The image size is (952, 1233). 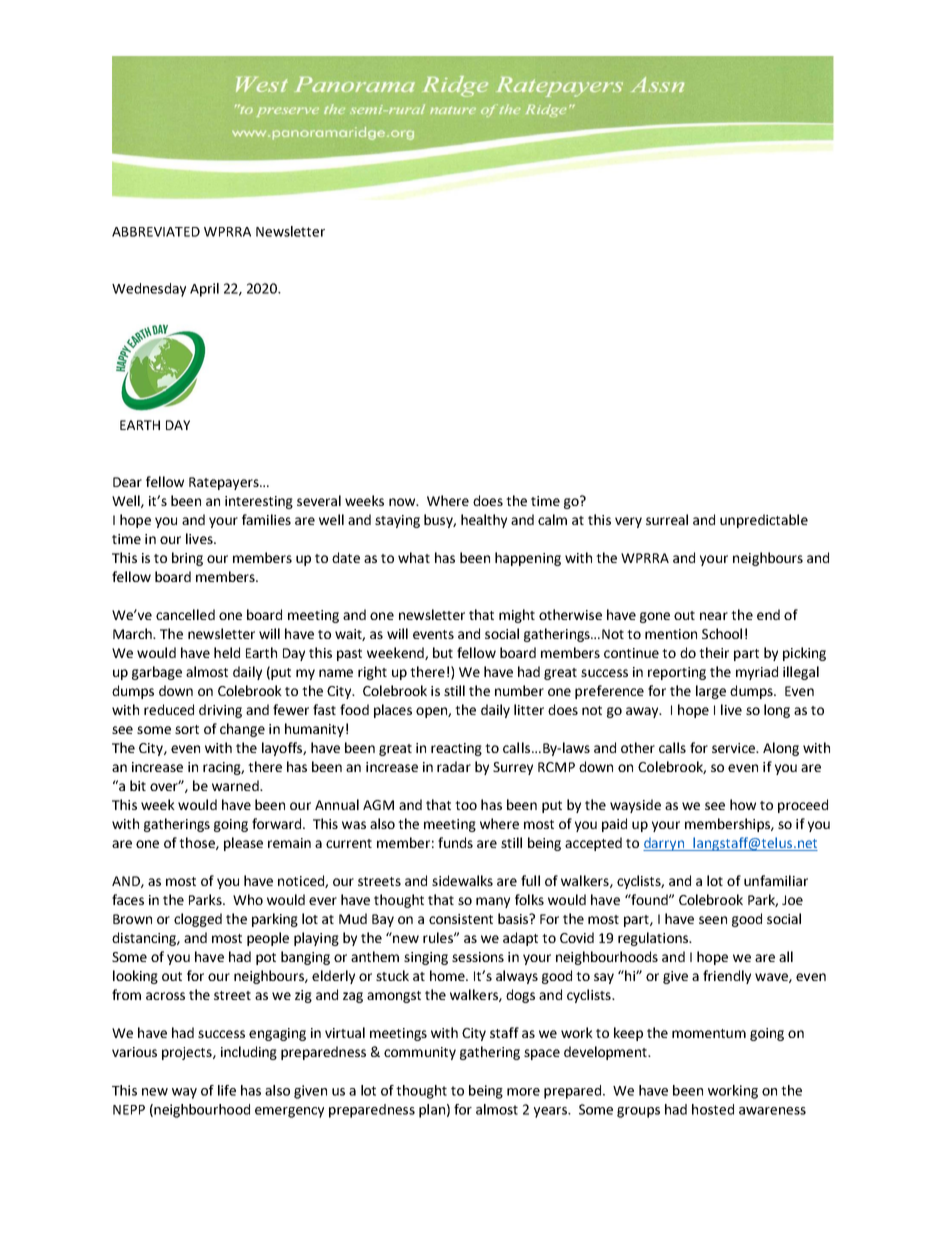 I want to click on hosted, so click(x=713, y=1109).
